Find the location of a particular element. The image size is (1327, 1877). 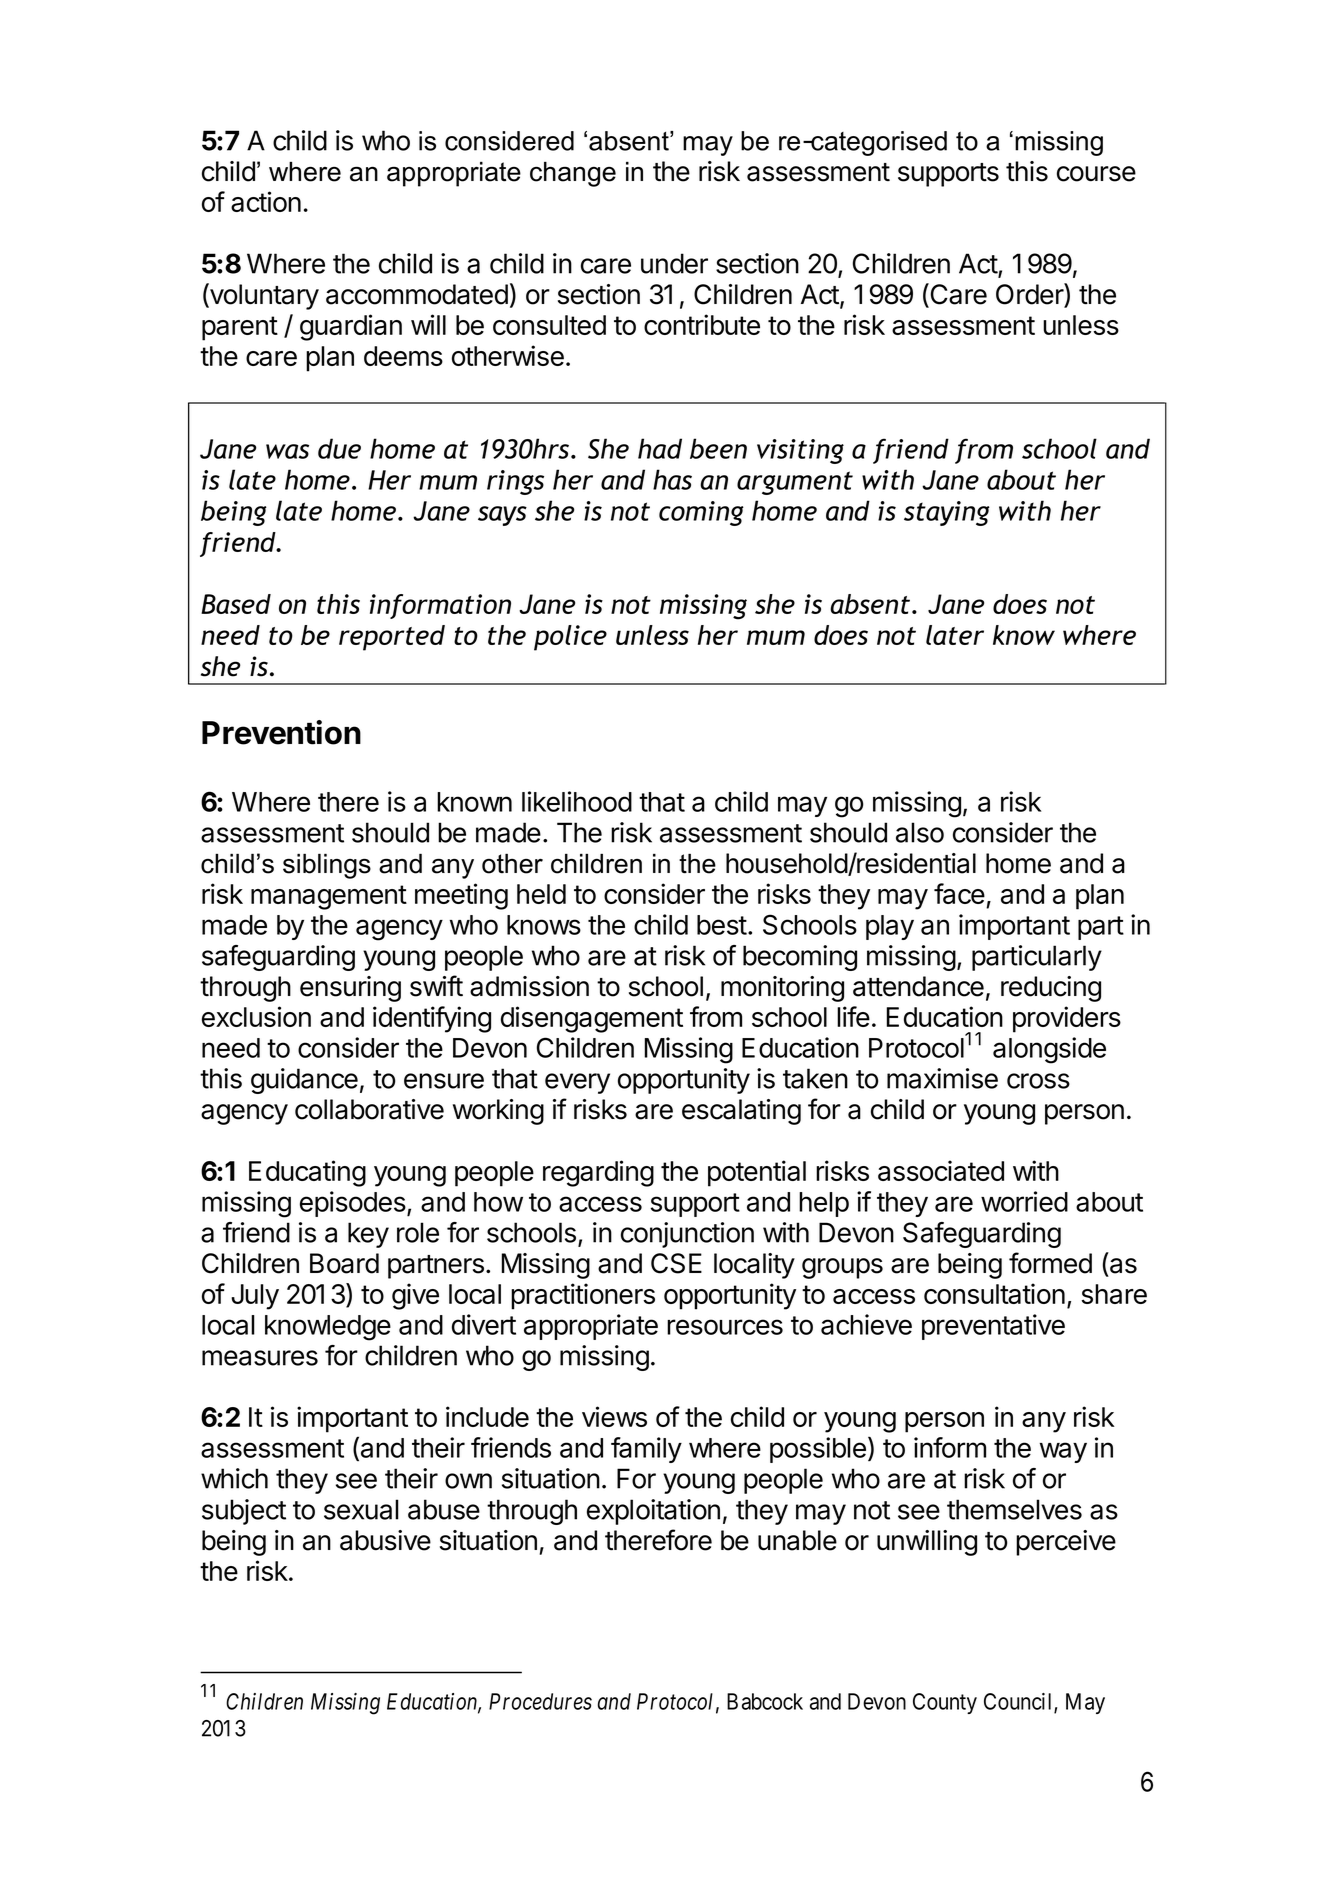

Council is located at coordinates (1019, 1702).
